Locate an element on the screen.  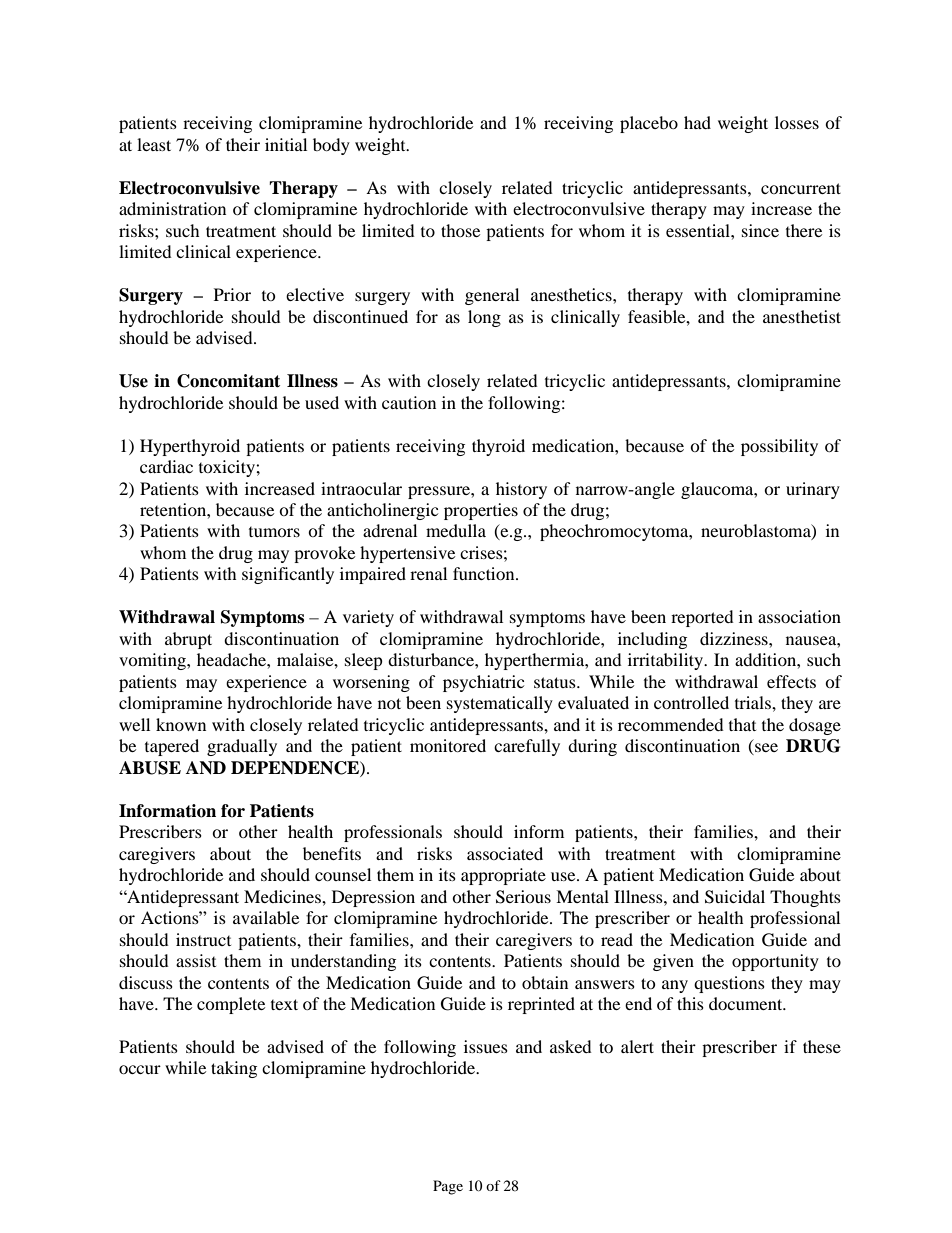
least is located at coordinates (154, 144).
